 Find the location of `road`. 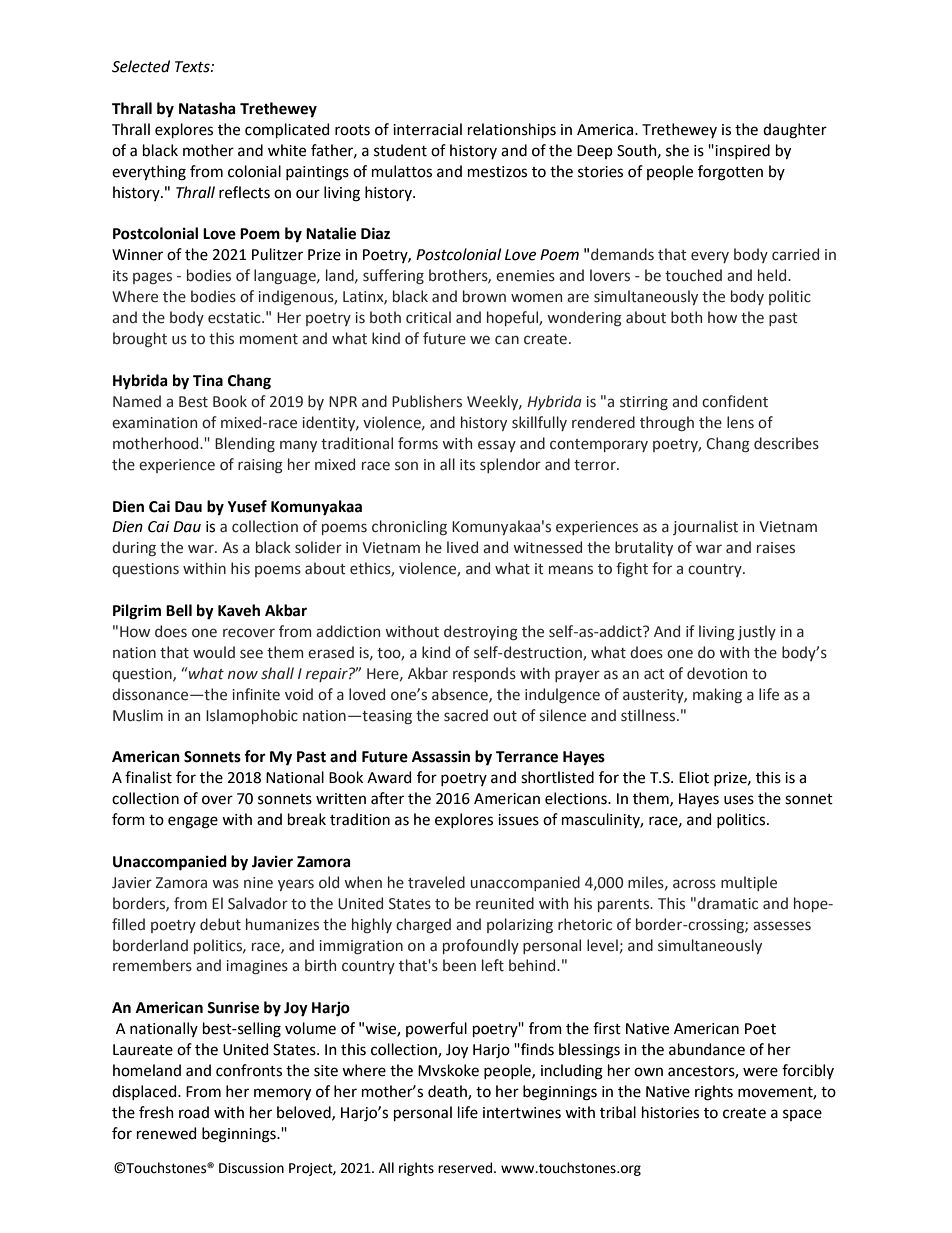

road is located at coordinates (194, 1112).
